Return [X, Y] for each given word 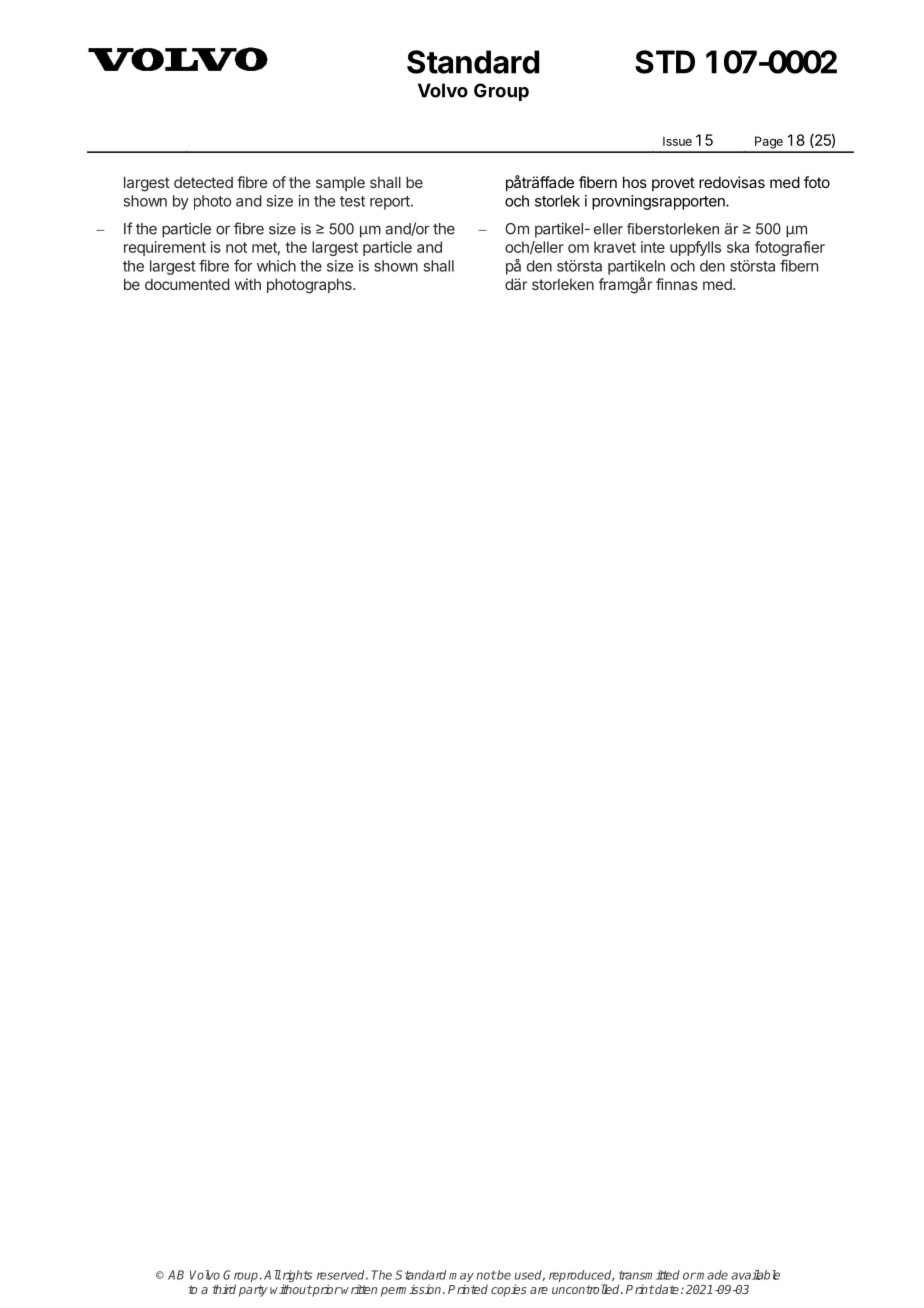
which [276, 266]
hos [635, 182]
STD [665, 62]
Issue [677, 141]
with [248, 284]
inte [653, 247]
